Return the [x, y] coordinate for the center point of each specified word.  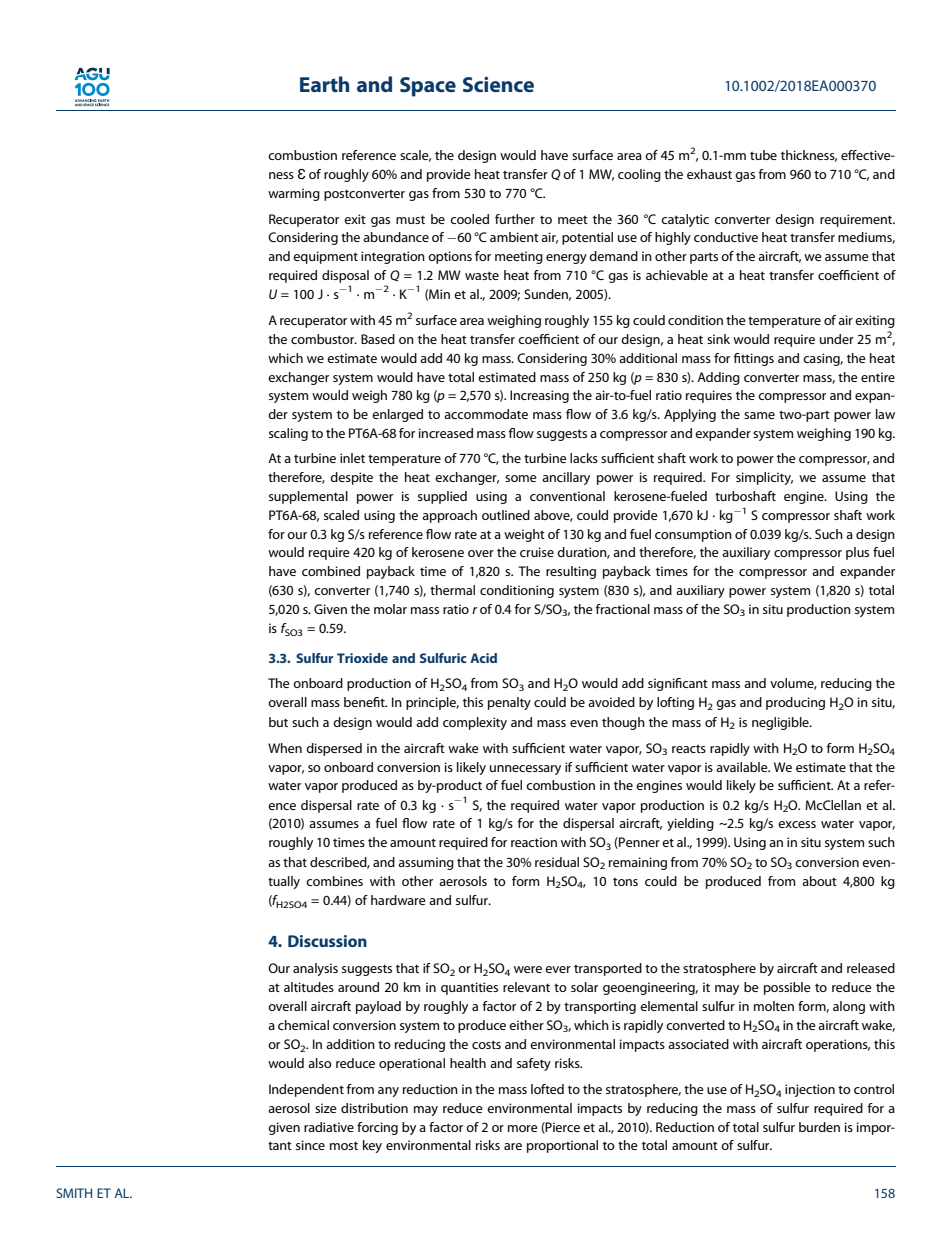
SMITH [74, 1193]
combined [331, 571]
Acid [483, 658]
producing [795, 703]
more [523, 1128]
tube [763, 155]
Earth [324, 84]
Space [428, 87]
